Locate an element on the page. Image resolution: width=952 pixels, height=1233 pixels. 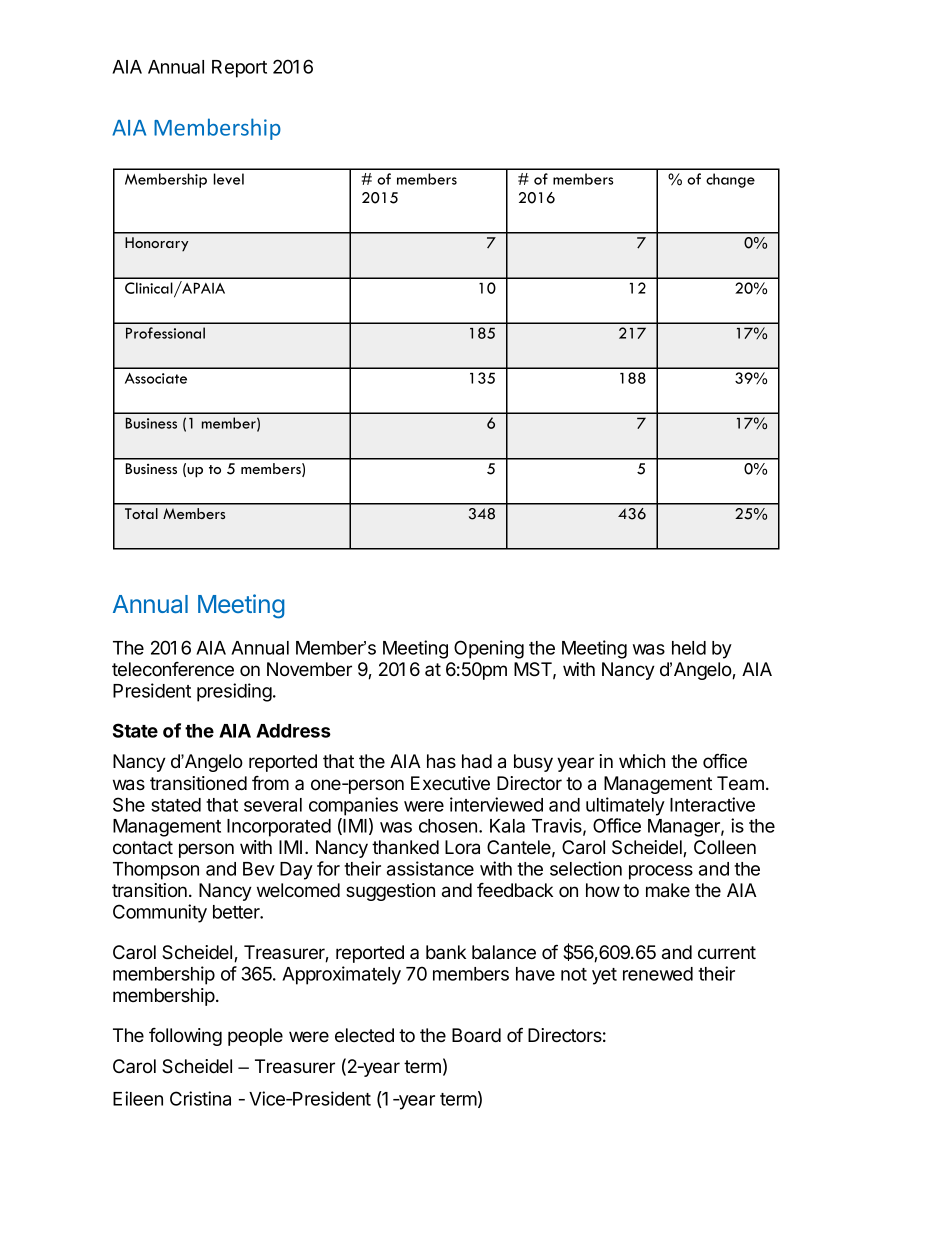
change is located at coordinates (730, 180).
